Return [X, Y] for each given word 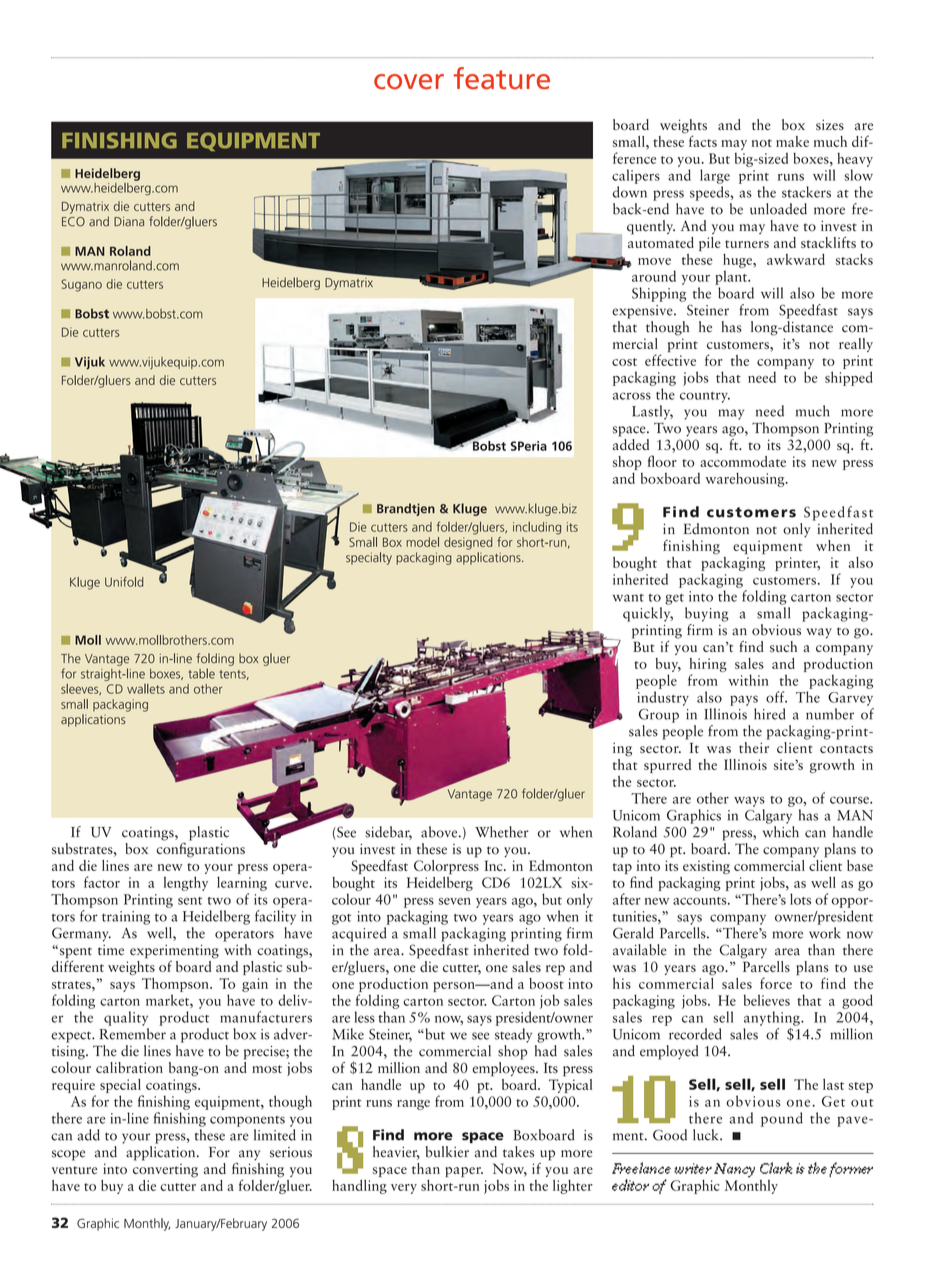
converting [165, 1171]
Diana [129, 222]
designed [468, 543]
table [201, 673]
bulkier [447, 1152]
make [792, 141]
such [783, 646]
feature [501, 78]
